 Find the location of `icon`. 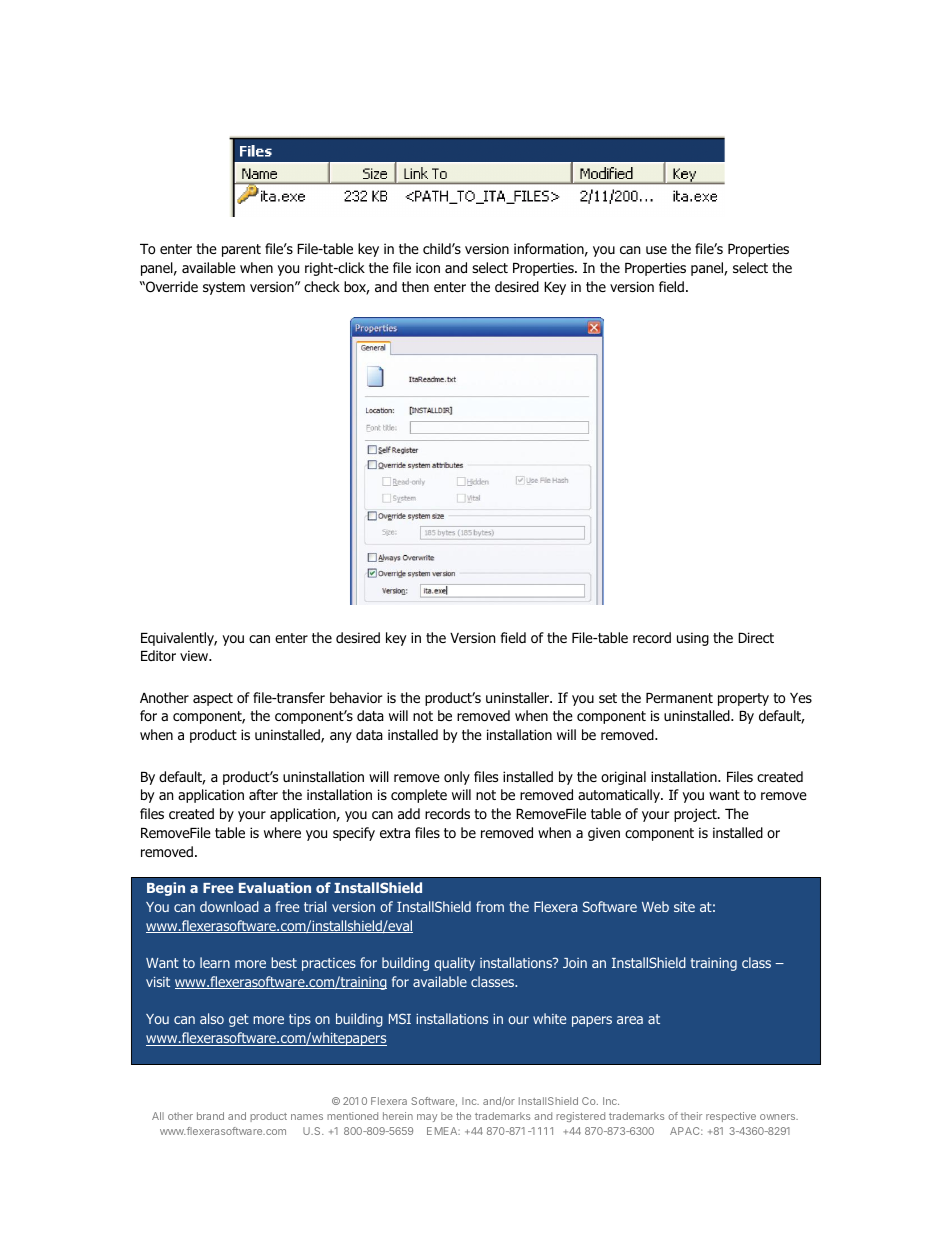

icon is located at coordinates (428, 267).
